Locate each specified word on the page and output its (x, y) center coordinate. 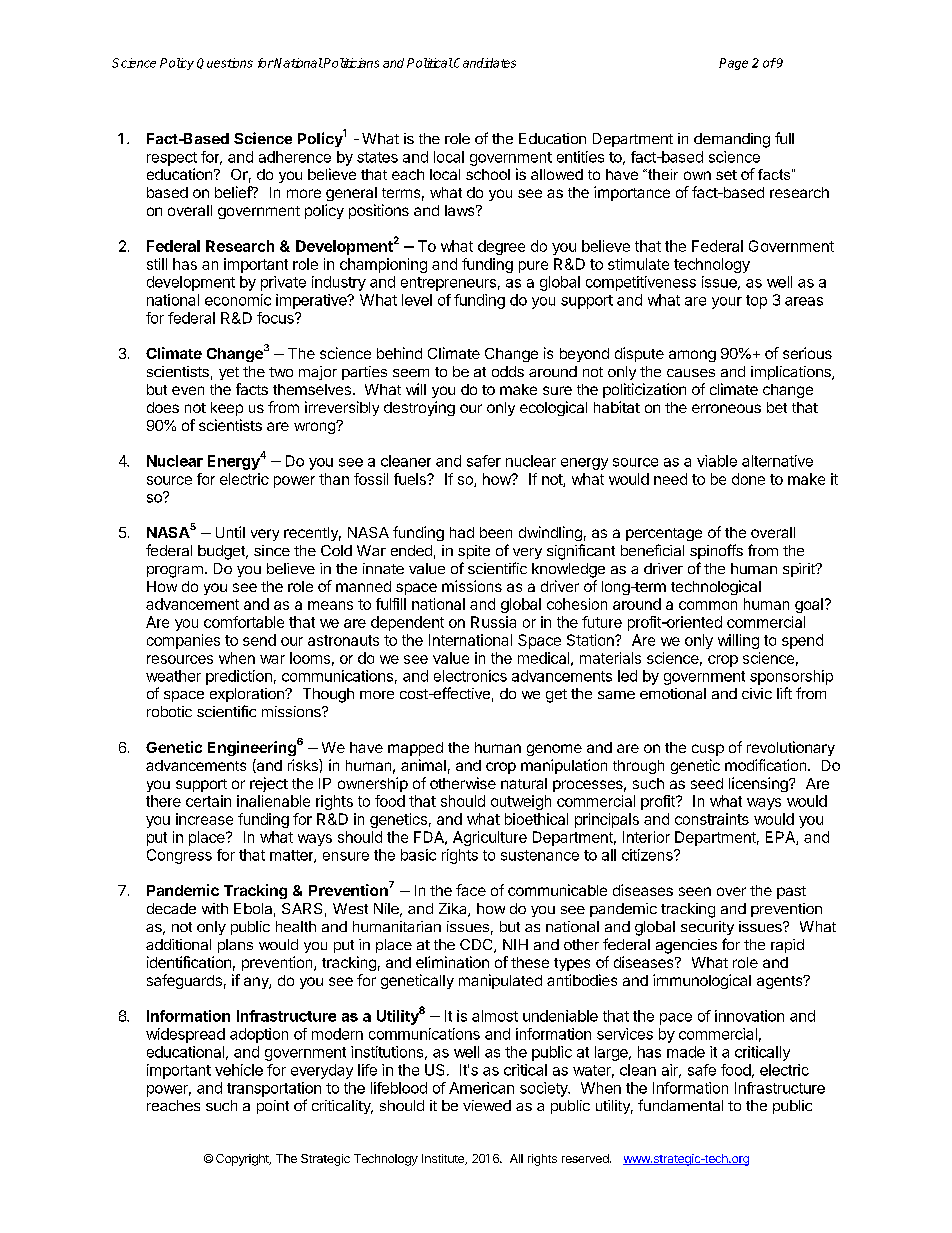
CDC (477, 946)
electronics (470, 676)
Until (230, 532)
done (748, 479)
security (707, 928)
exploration (248, 695)
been (496, 532)
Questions (225, 63)
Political (430, 63)
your (727, 303)
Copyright (243, 1160)
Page (733, 64)
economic (238, 300)
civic (757, 693)
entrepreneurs (448, 284)
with (215, 908)
